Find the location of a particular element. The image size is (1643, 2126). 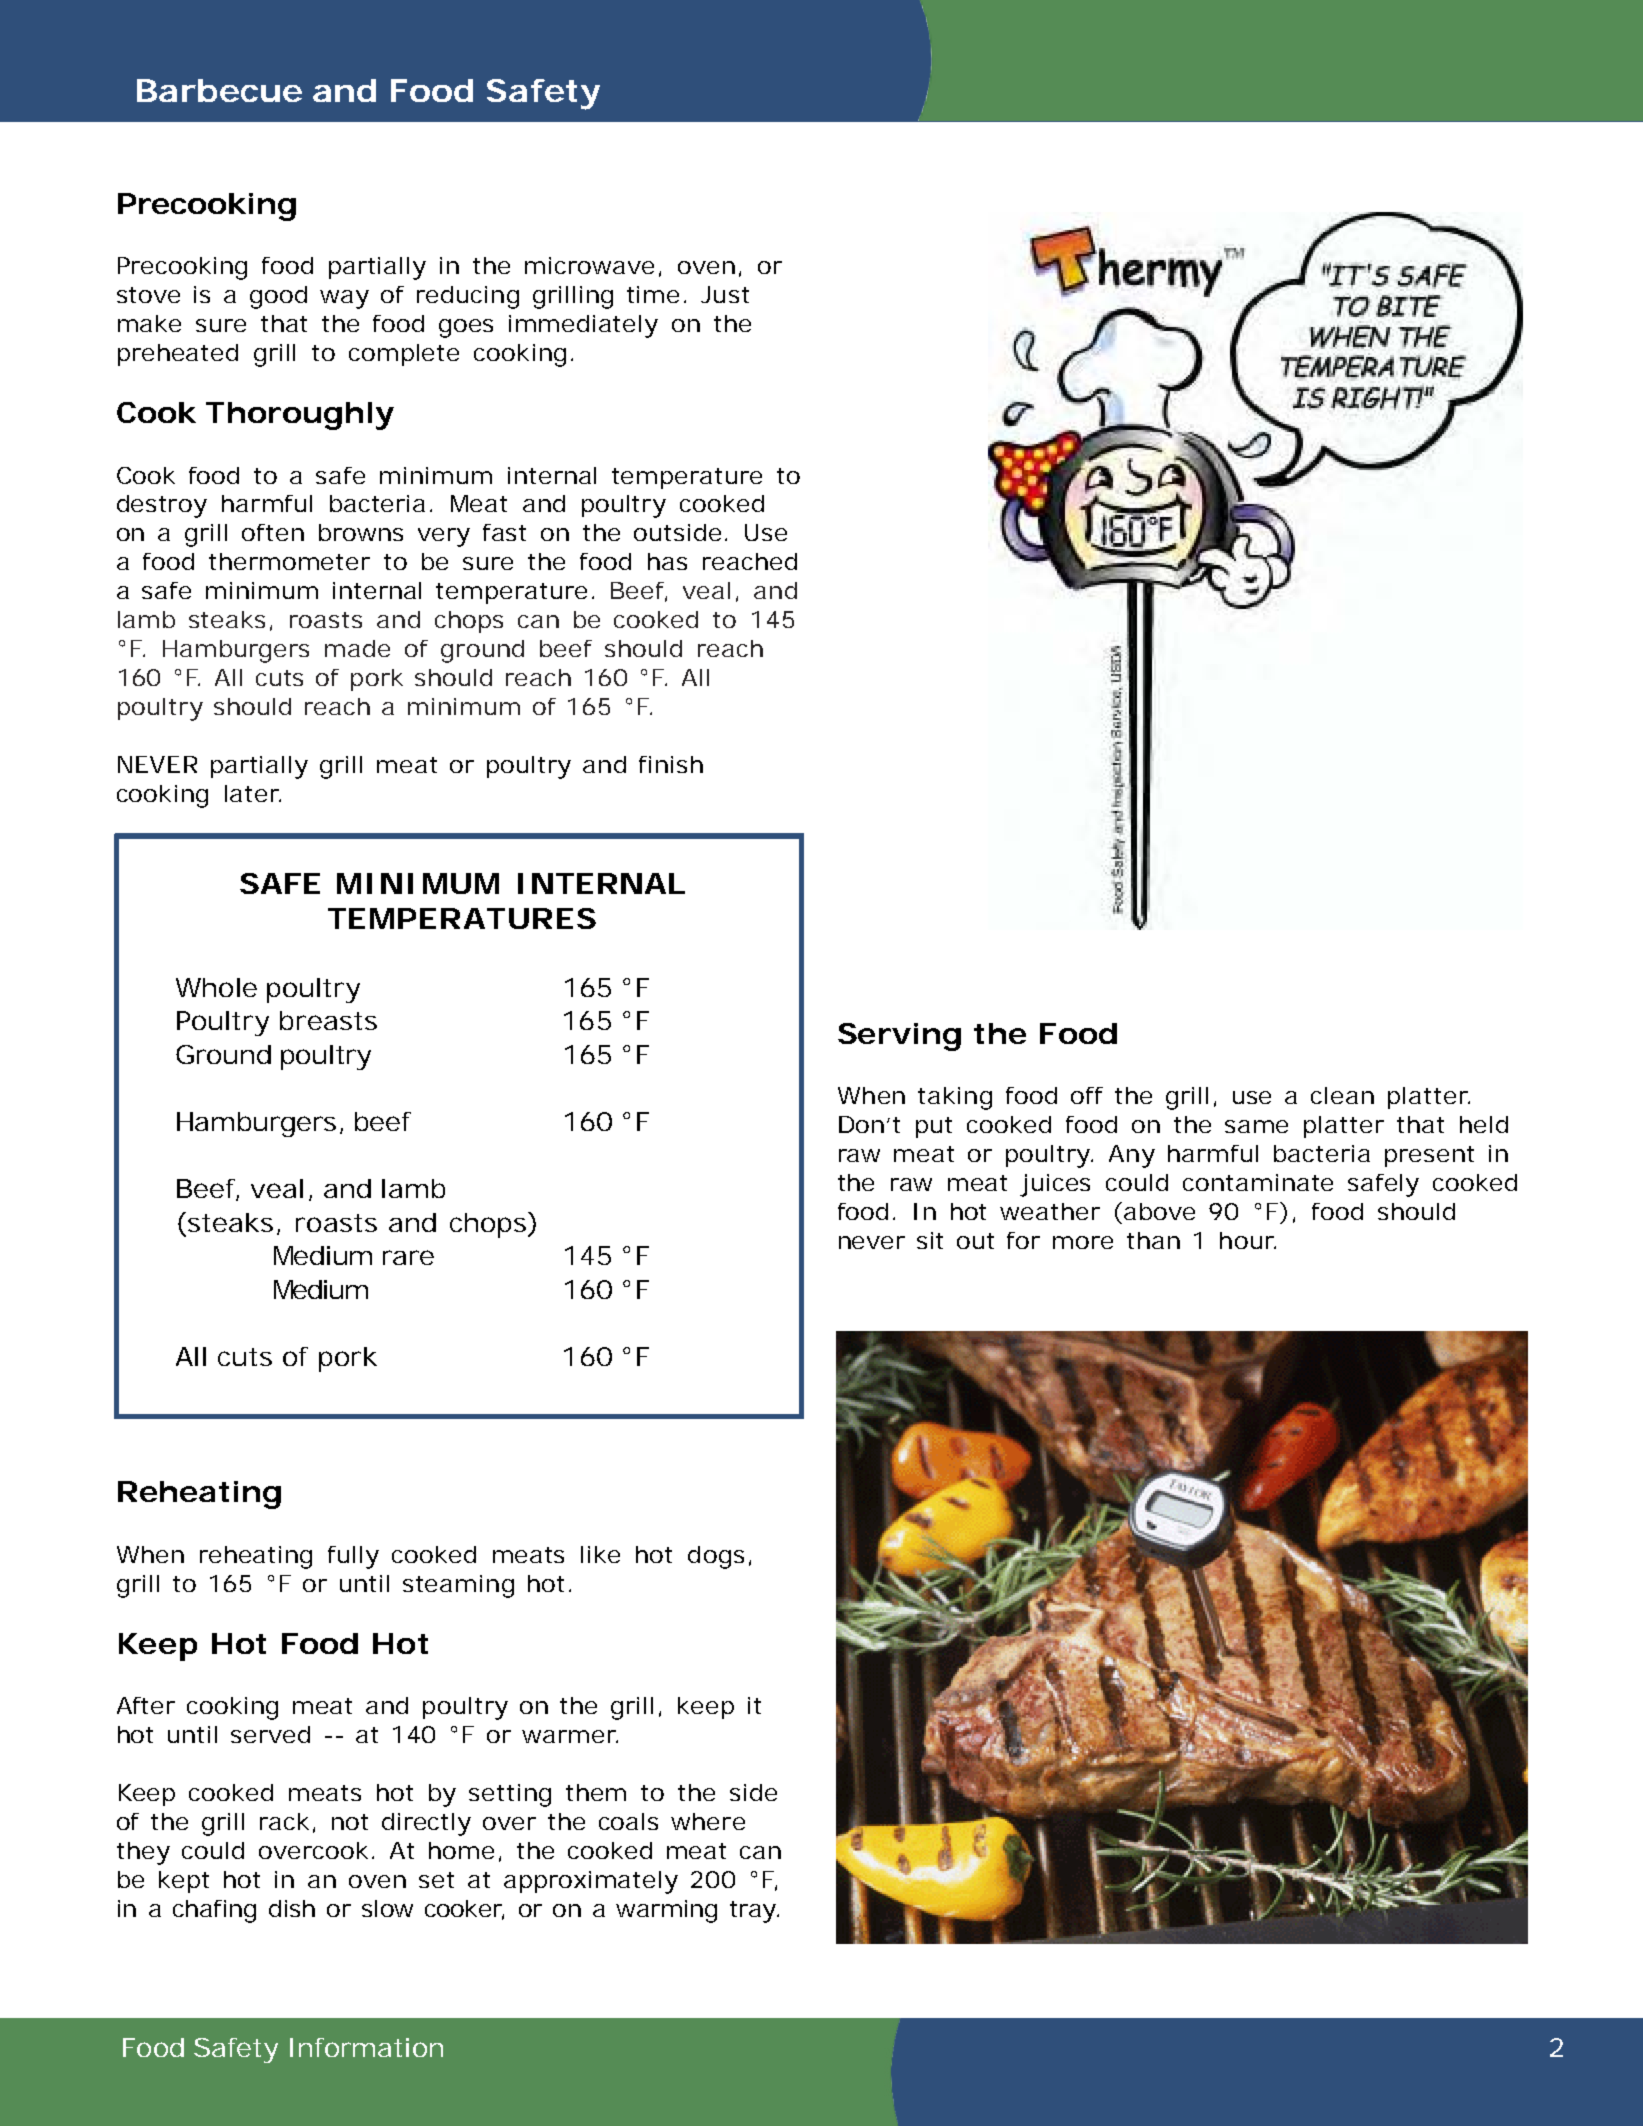

rack is located at coordinates (287, 1823).
